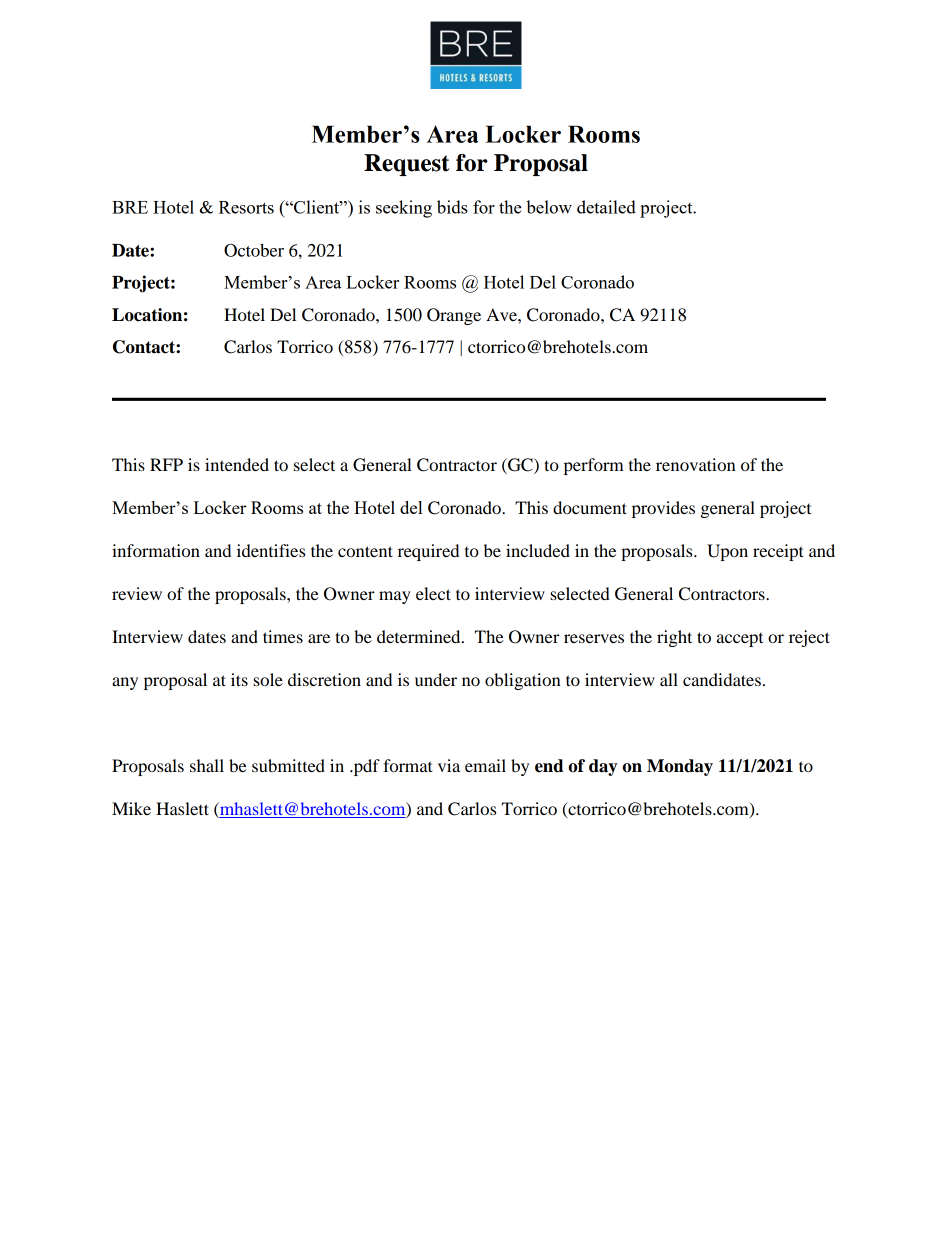 This screenshot has height=1233, width=952. I want to click on detailed, so click(606, 207).
